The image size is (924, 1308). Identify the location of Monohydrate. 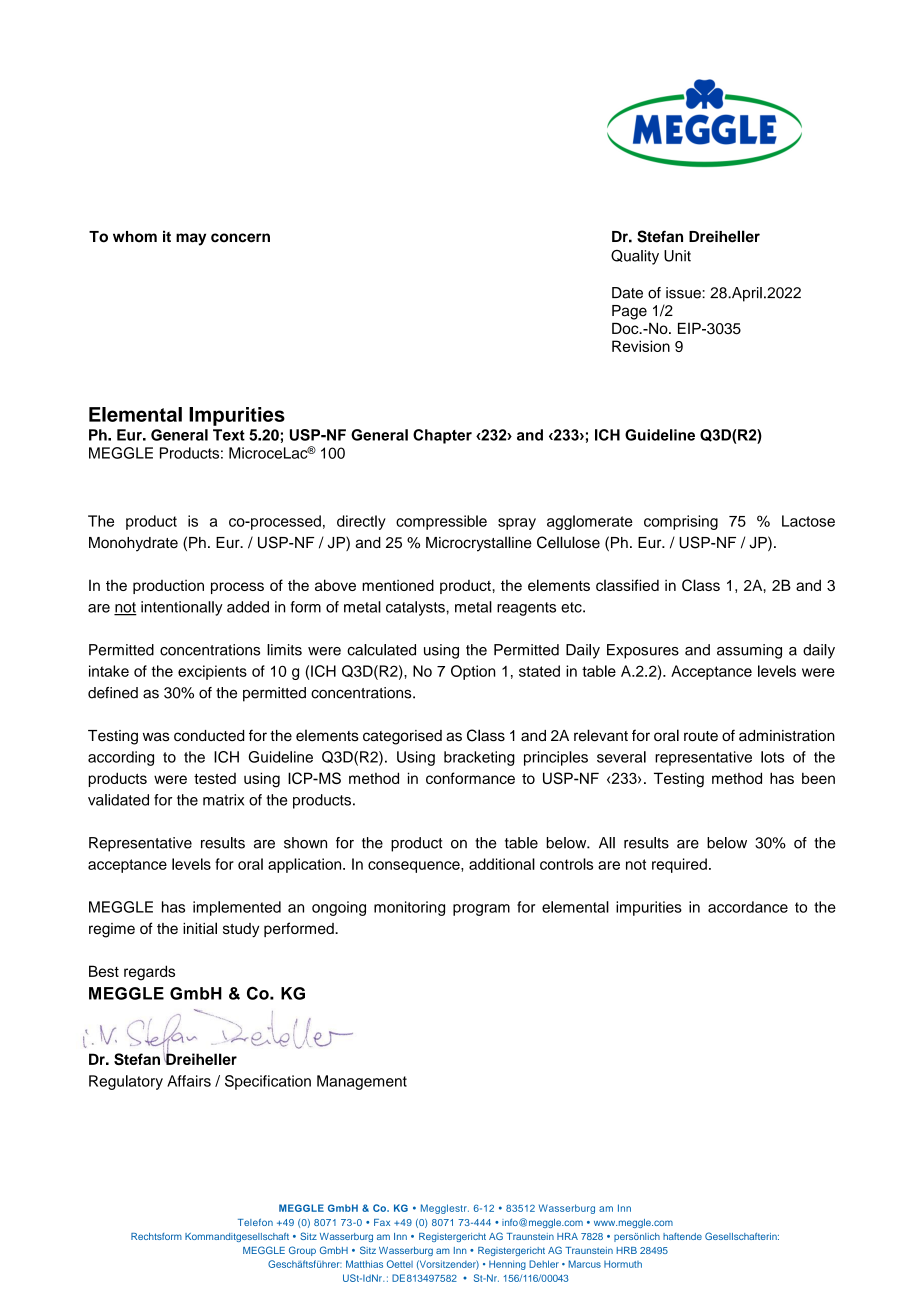
(133, 544).
